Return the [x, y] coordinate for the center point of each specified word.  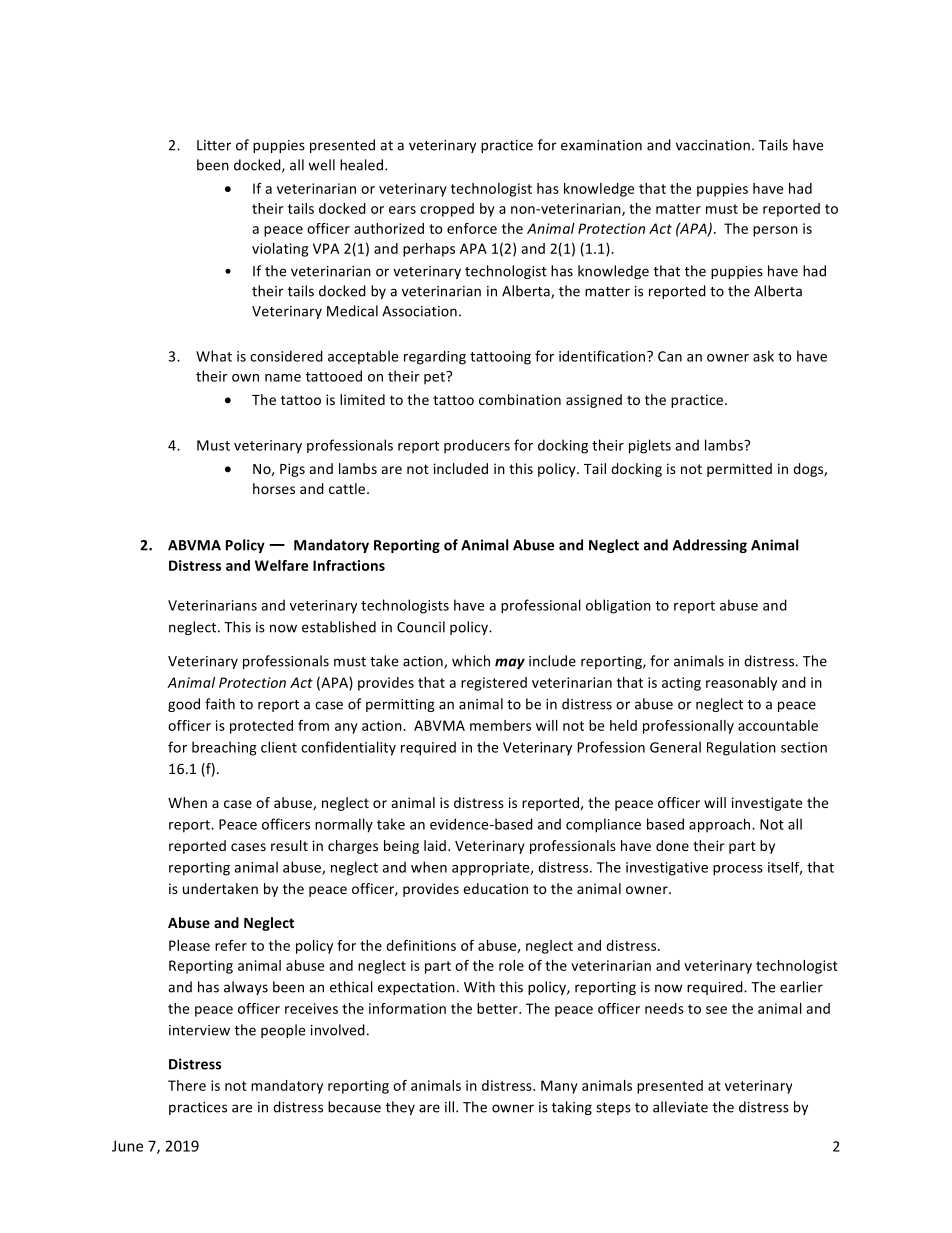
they [400, 1108]
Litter [214, 145]
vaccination [713, 145]
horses [274, 488]
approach [721, 825]
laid [435, 845]
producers [477, 446]
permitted [739, 470]
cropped [447, 210]
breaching [224, 748]
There [187, 1085]
